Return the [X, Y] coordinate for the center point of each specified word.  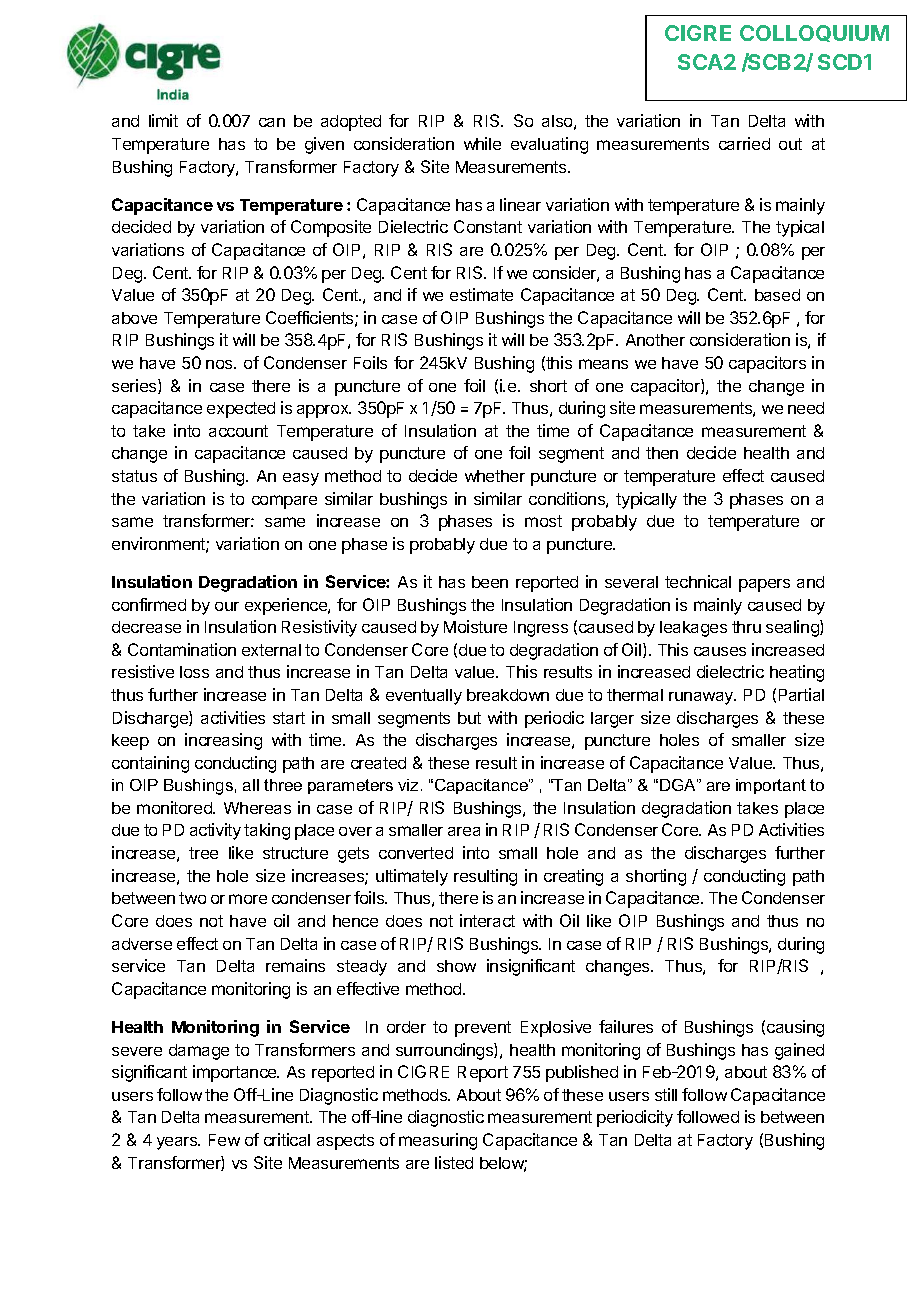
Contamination [182, 649]
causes [720, 651]
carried [744, 143]
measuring [438, 1141]
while [482, 143]
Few [224, 1140]
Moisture [475, 626]
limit [163, 120]
